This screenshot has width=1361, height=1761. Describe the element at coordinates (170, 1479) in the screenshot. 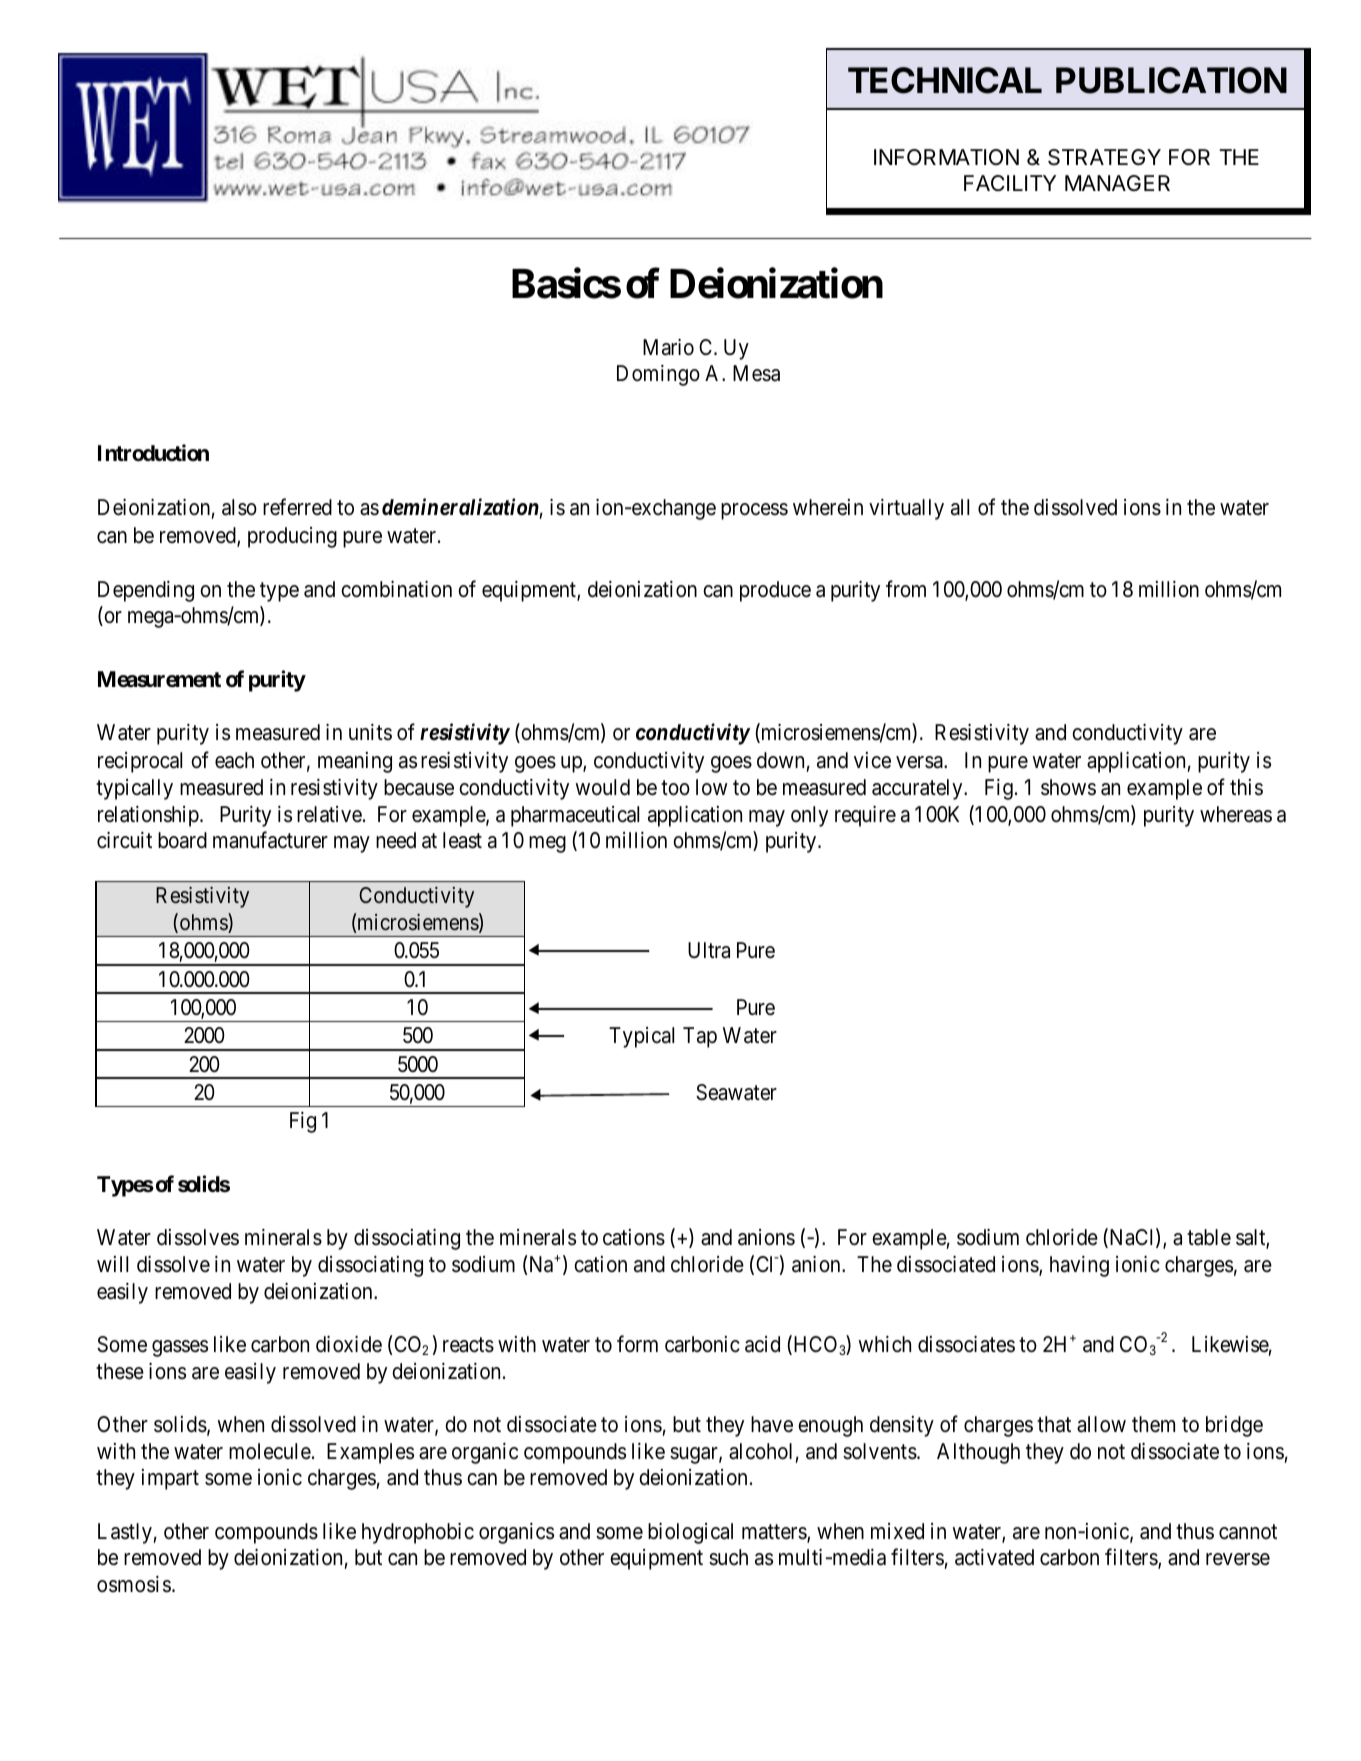

I see `impart` at that location.
